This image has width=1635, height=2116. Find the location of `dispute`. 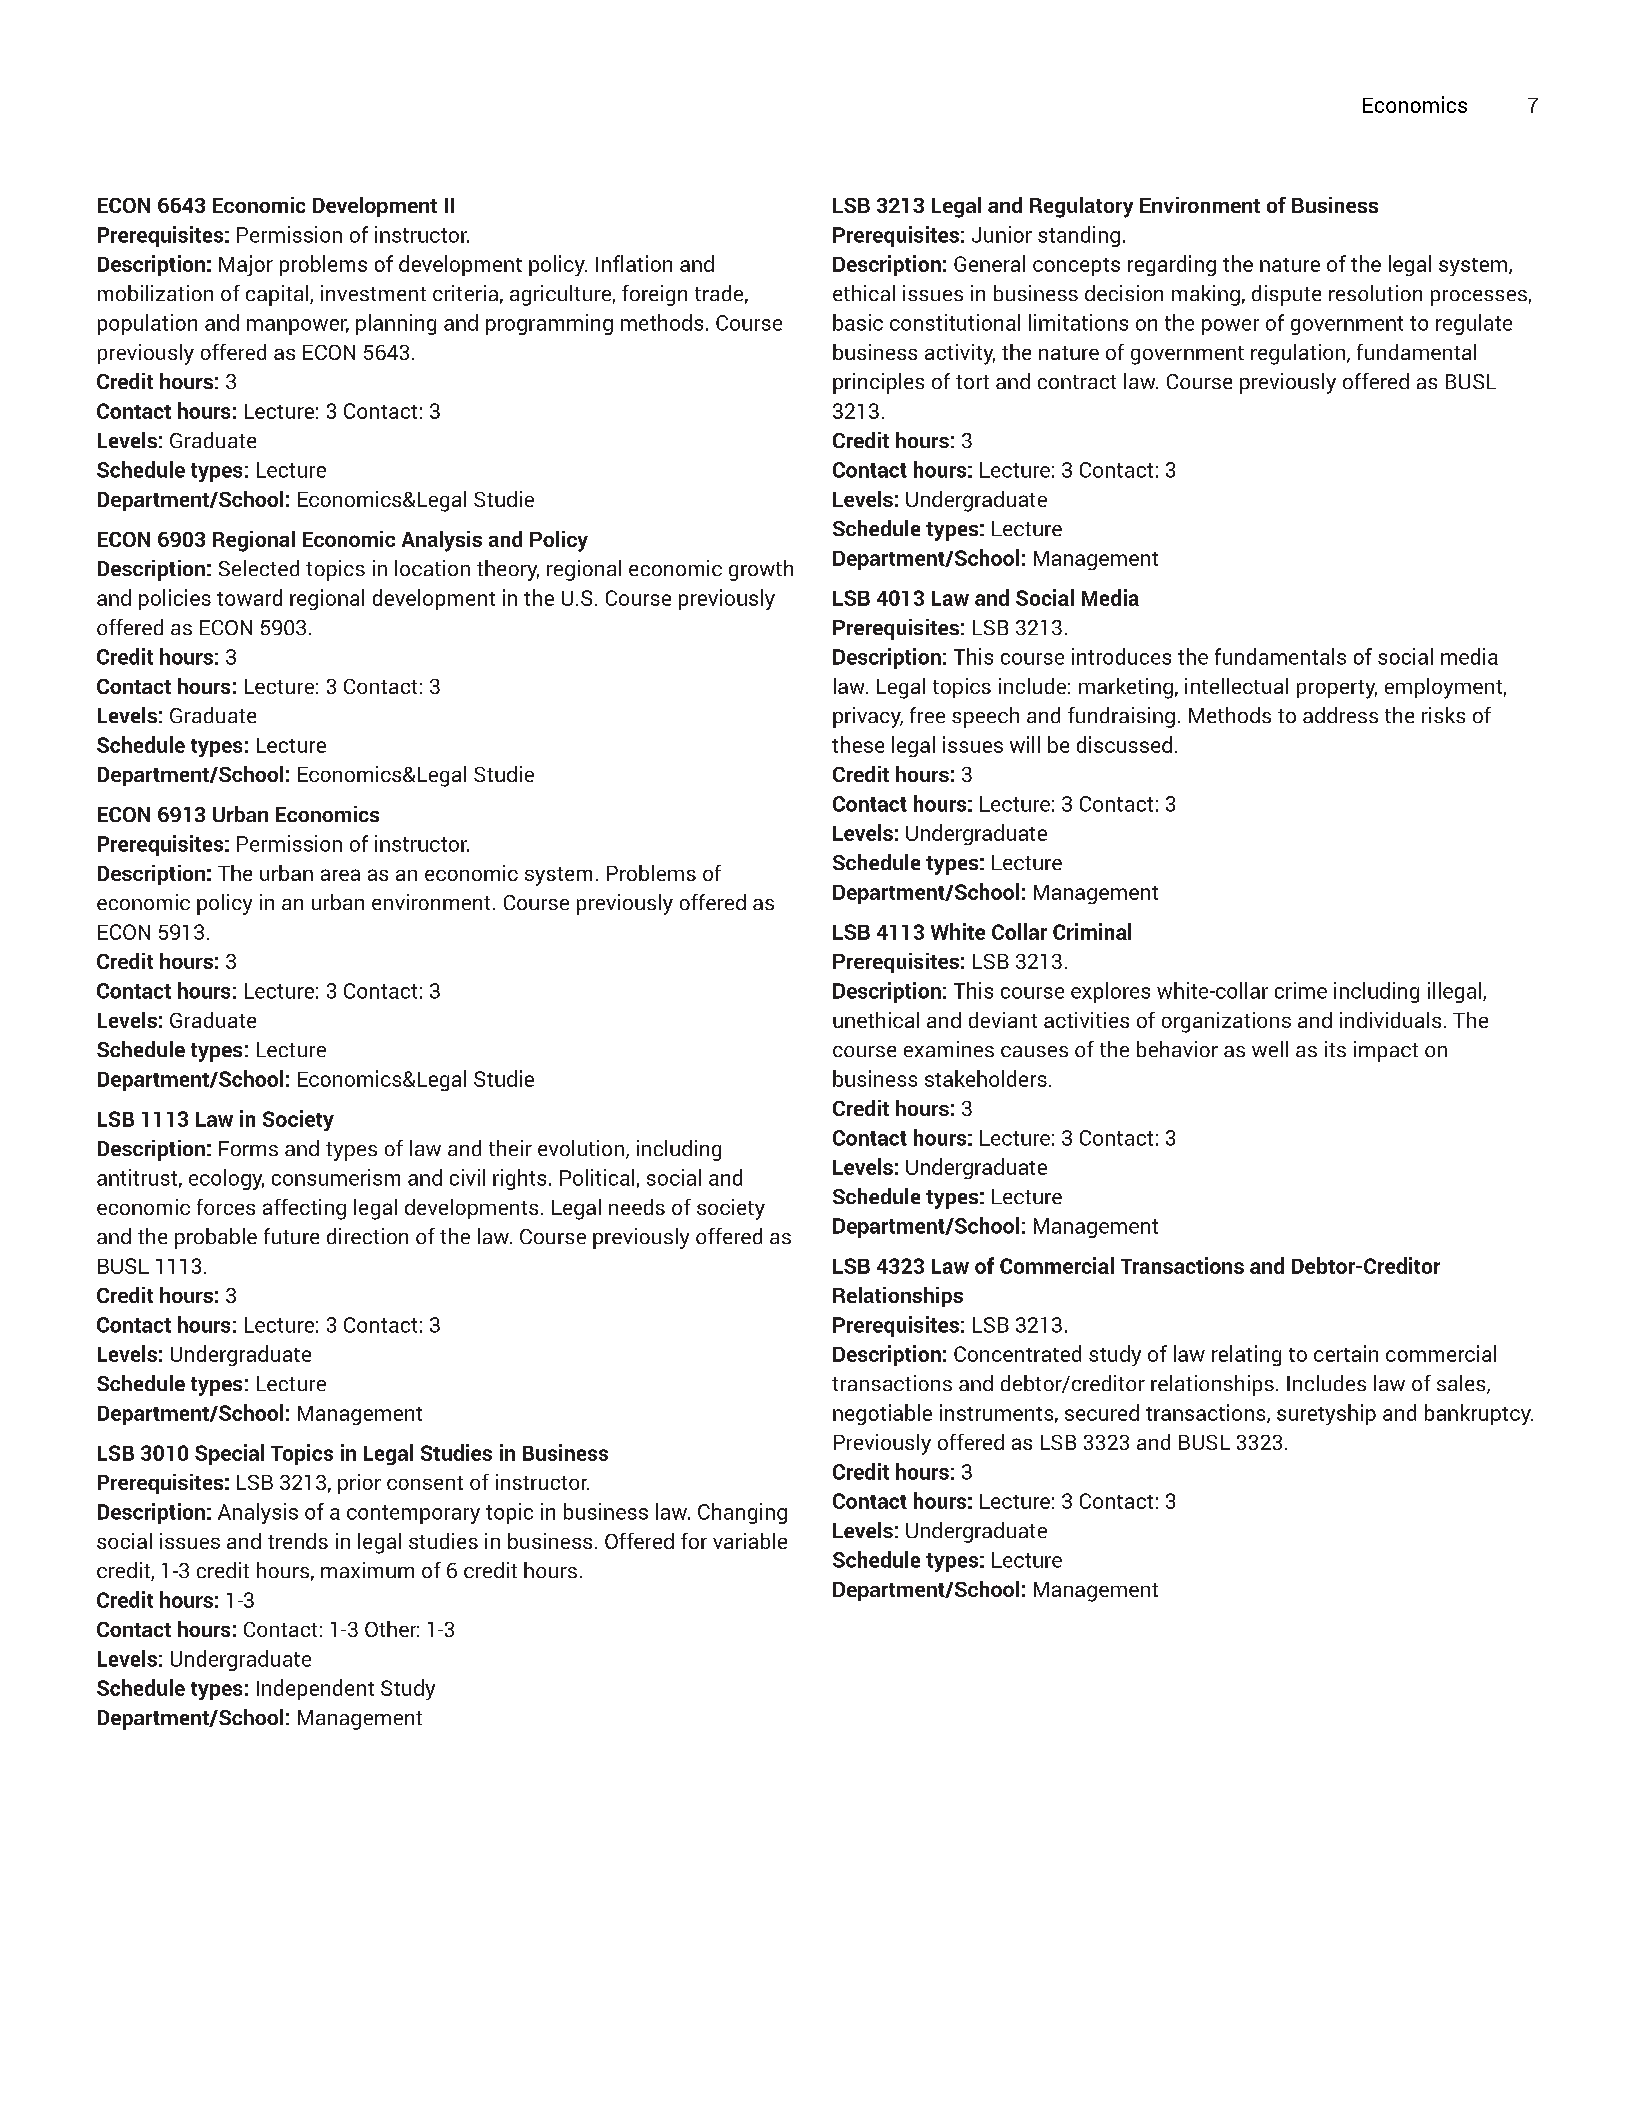

dispute is located at coordinates (1286, 295).
